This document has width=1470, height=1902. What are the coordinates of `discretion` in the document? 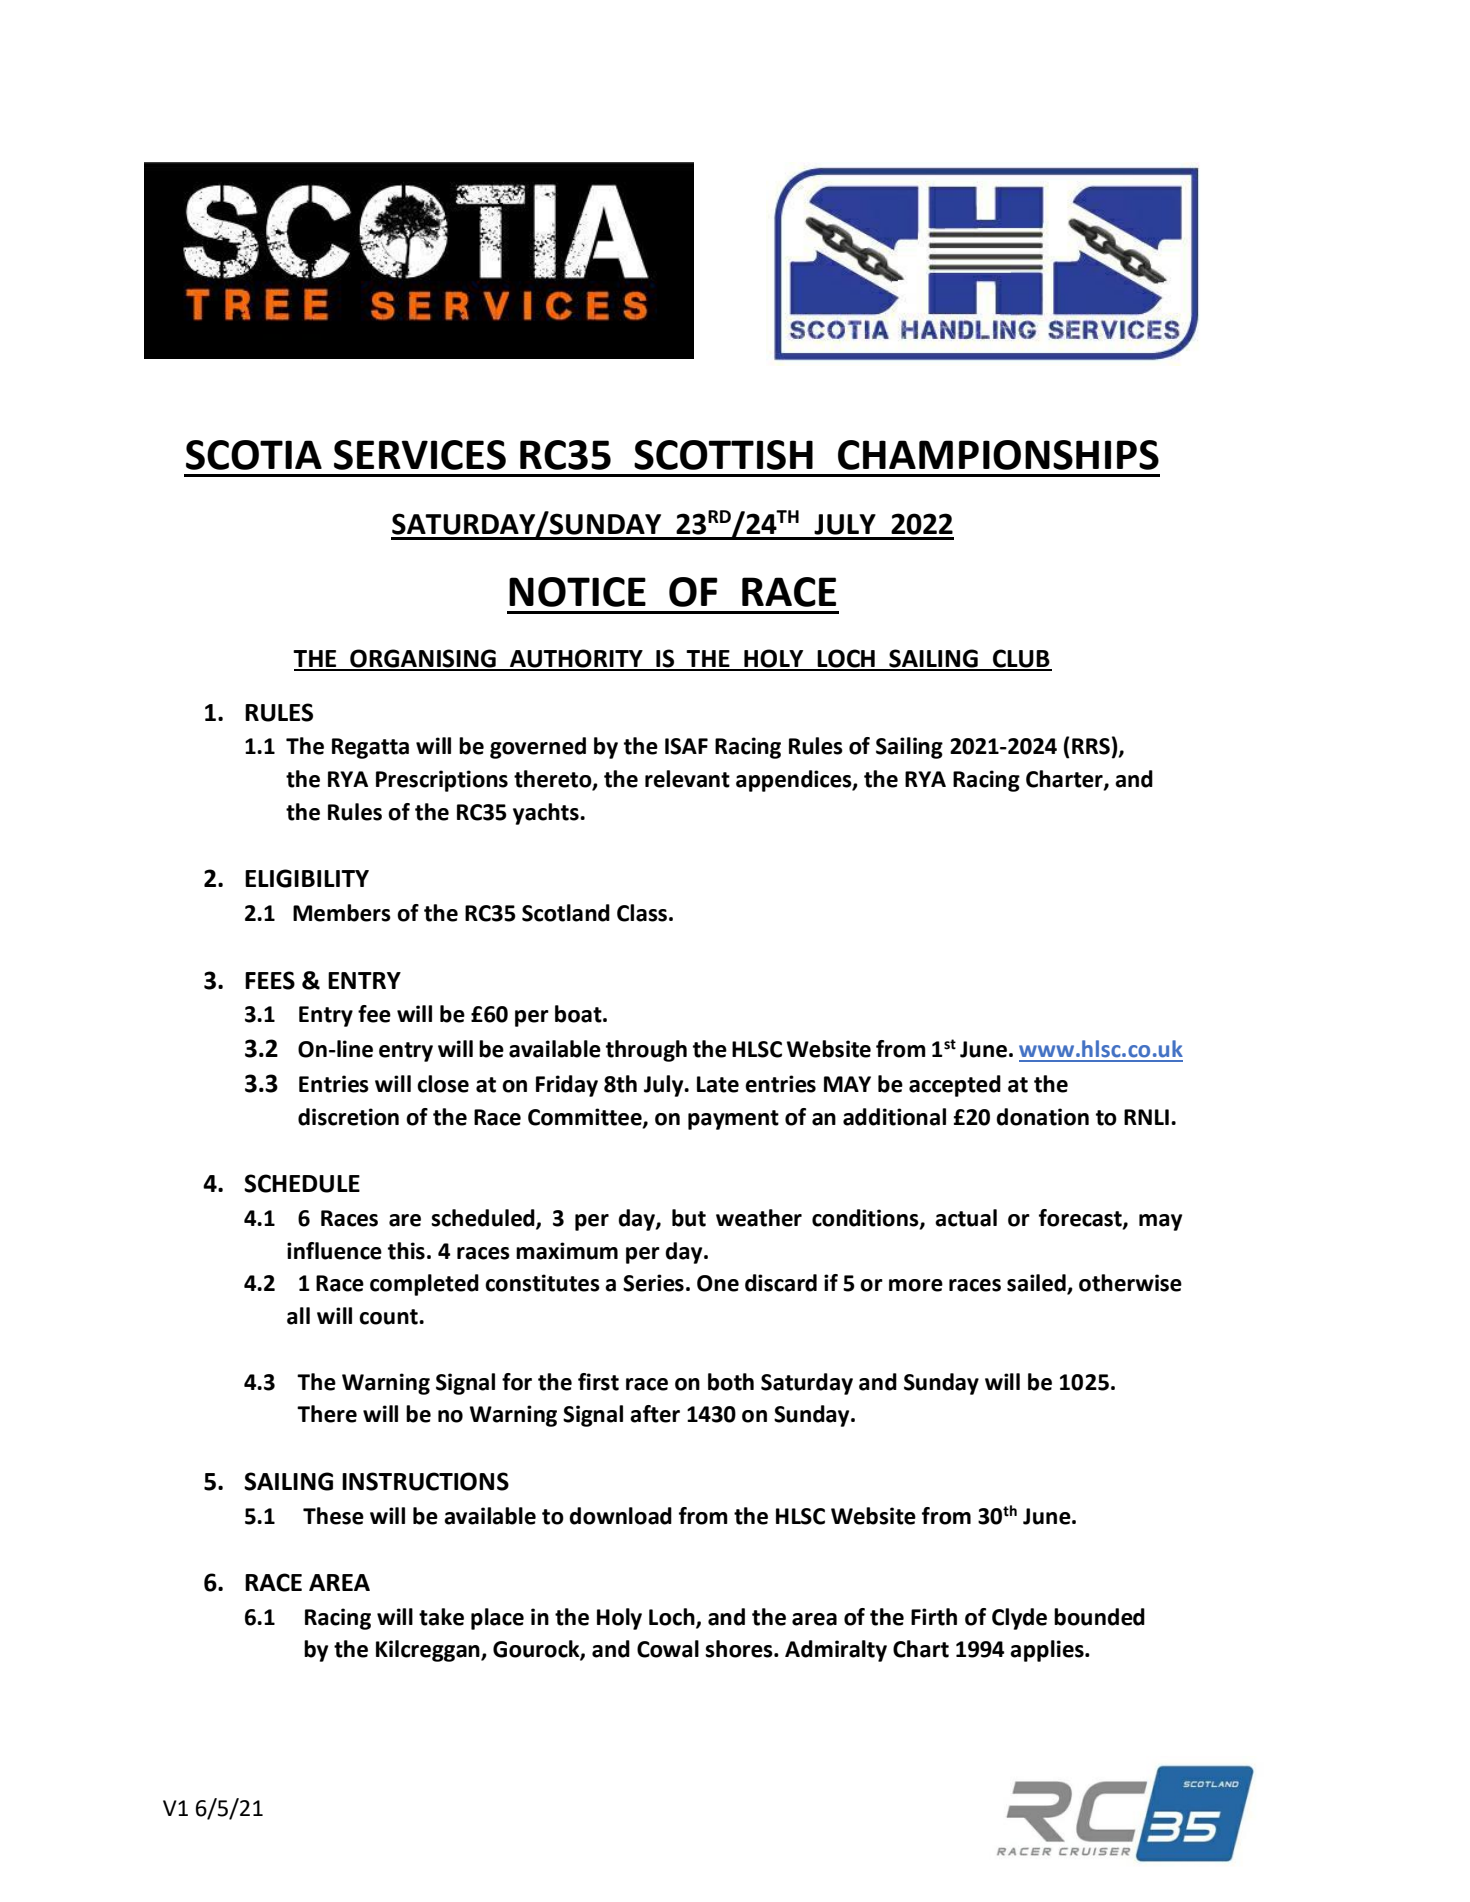 It's located at (348, 1117).
